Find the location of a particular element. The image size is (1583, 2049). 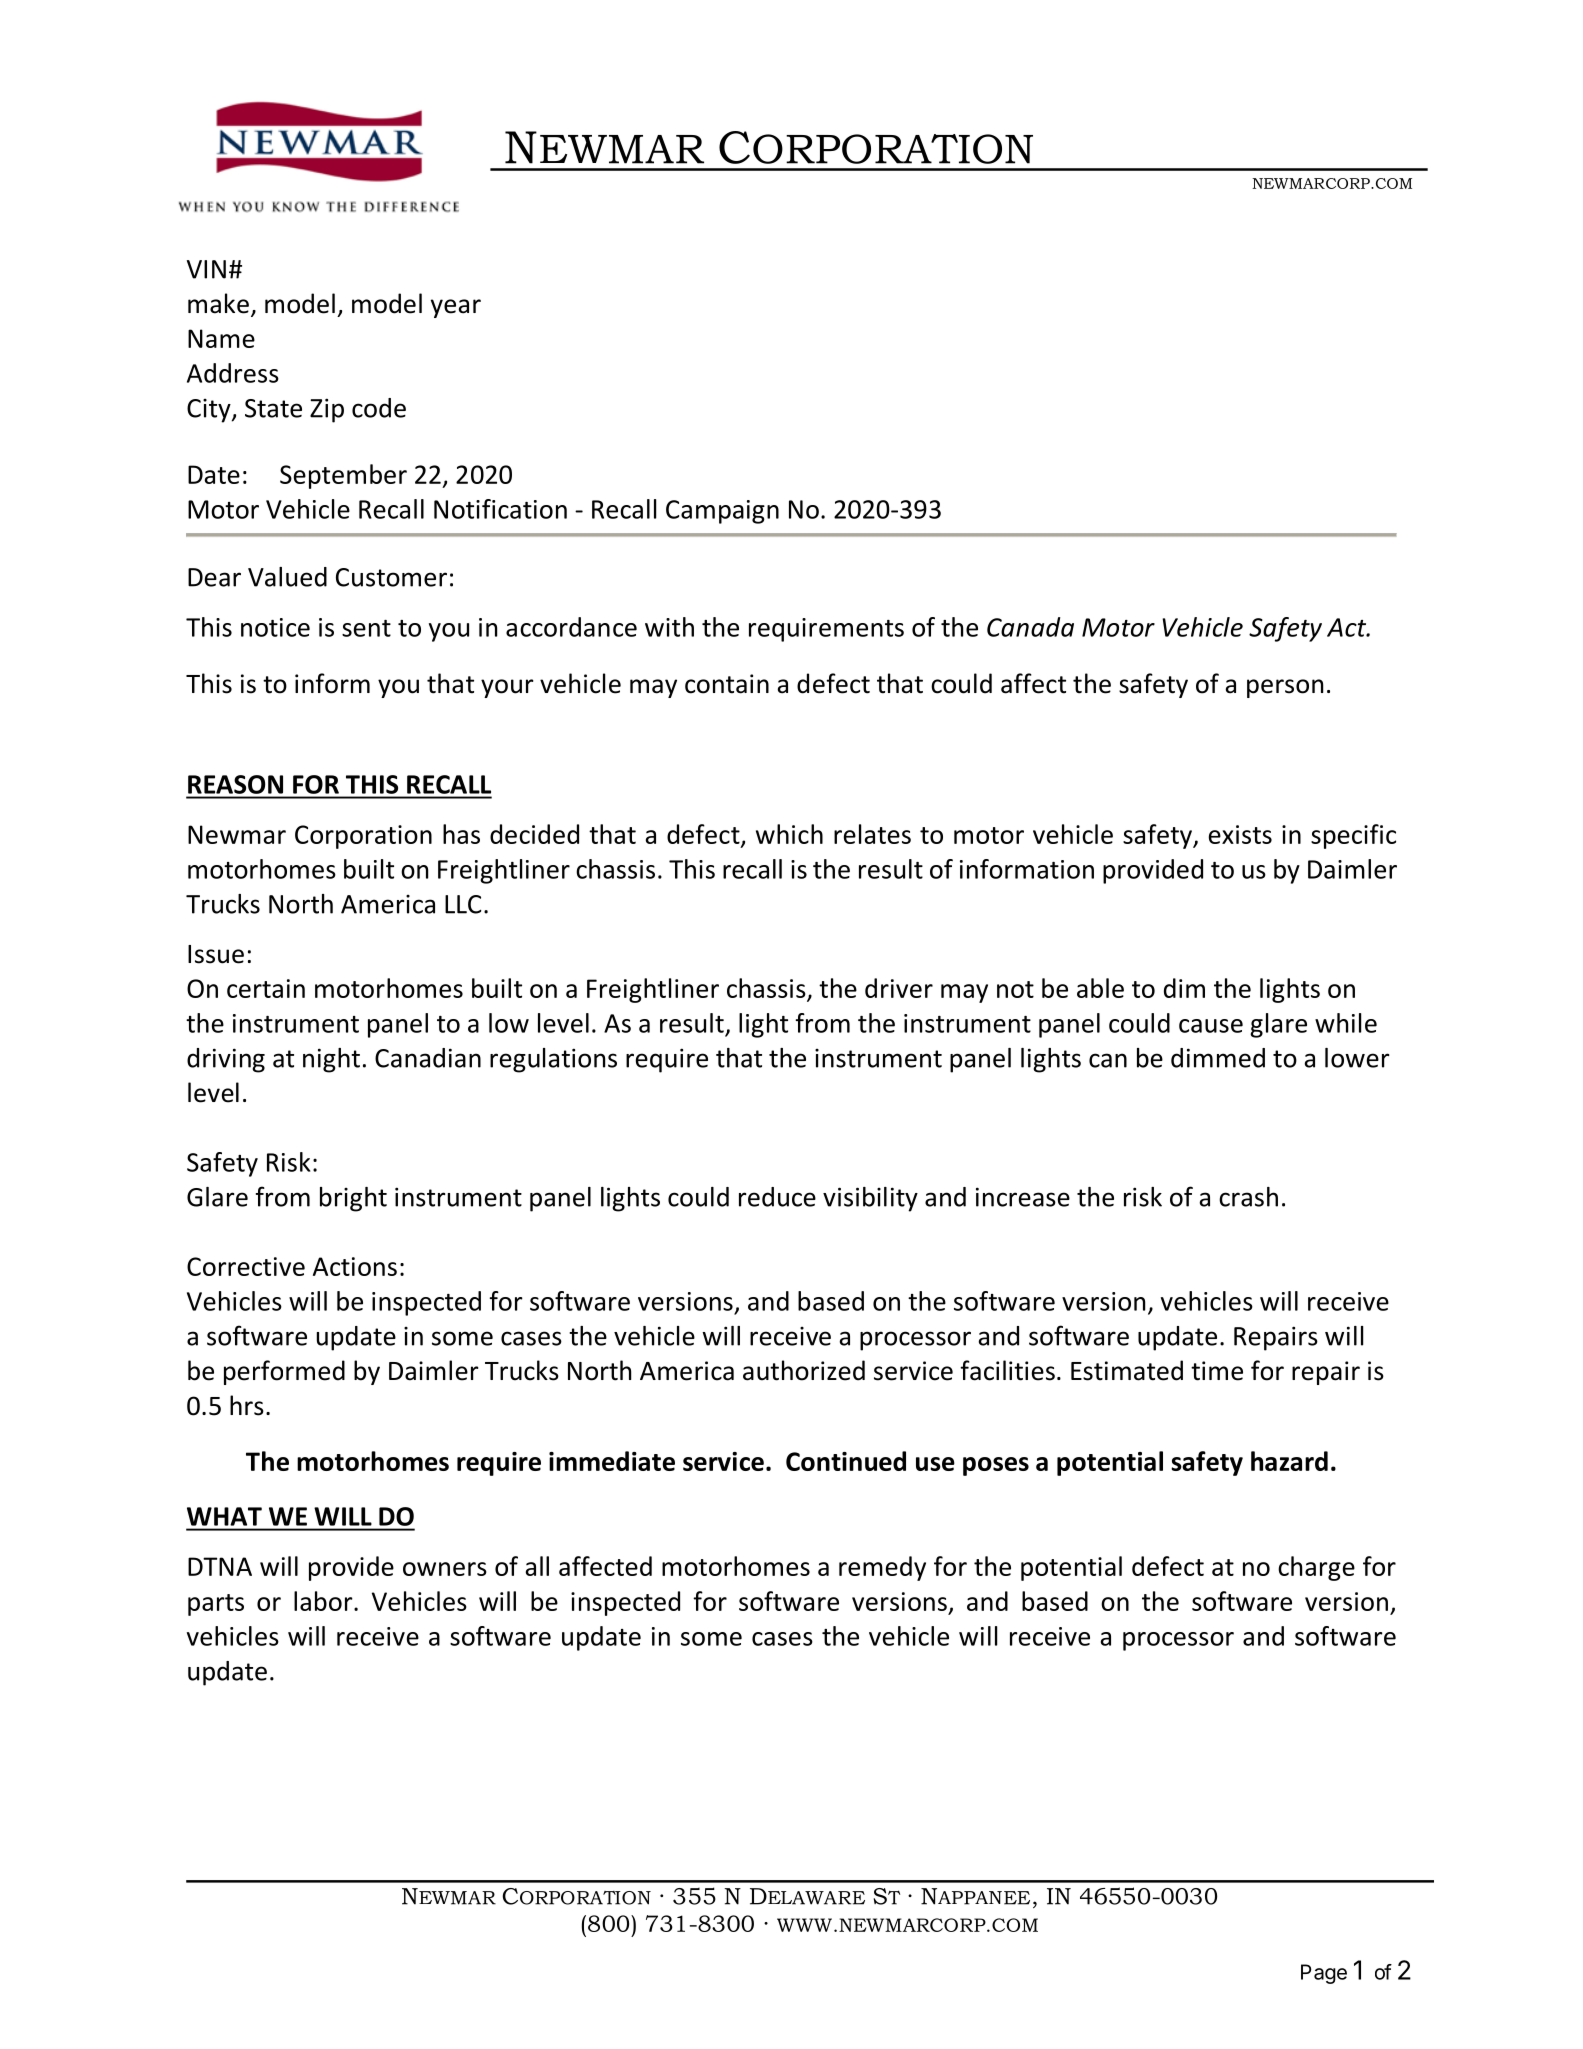

remedy is located at coordinates (882, 1568).
